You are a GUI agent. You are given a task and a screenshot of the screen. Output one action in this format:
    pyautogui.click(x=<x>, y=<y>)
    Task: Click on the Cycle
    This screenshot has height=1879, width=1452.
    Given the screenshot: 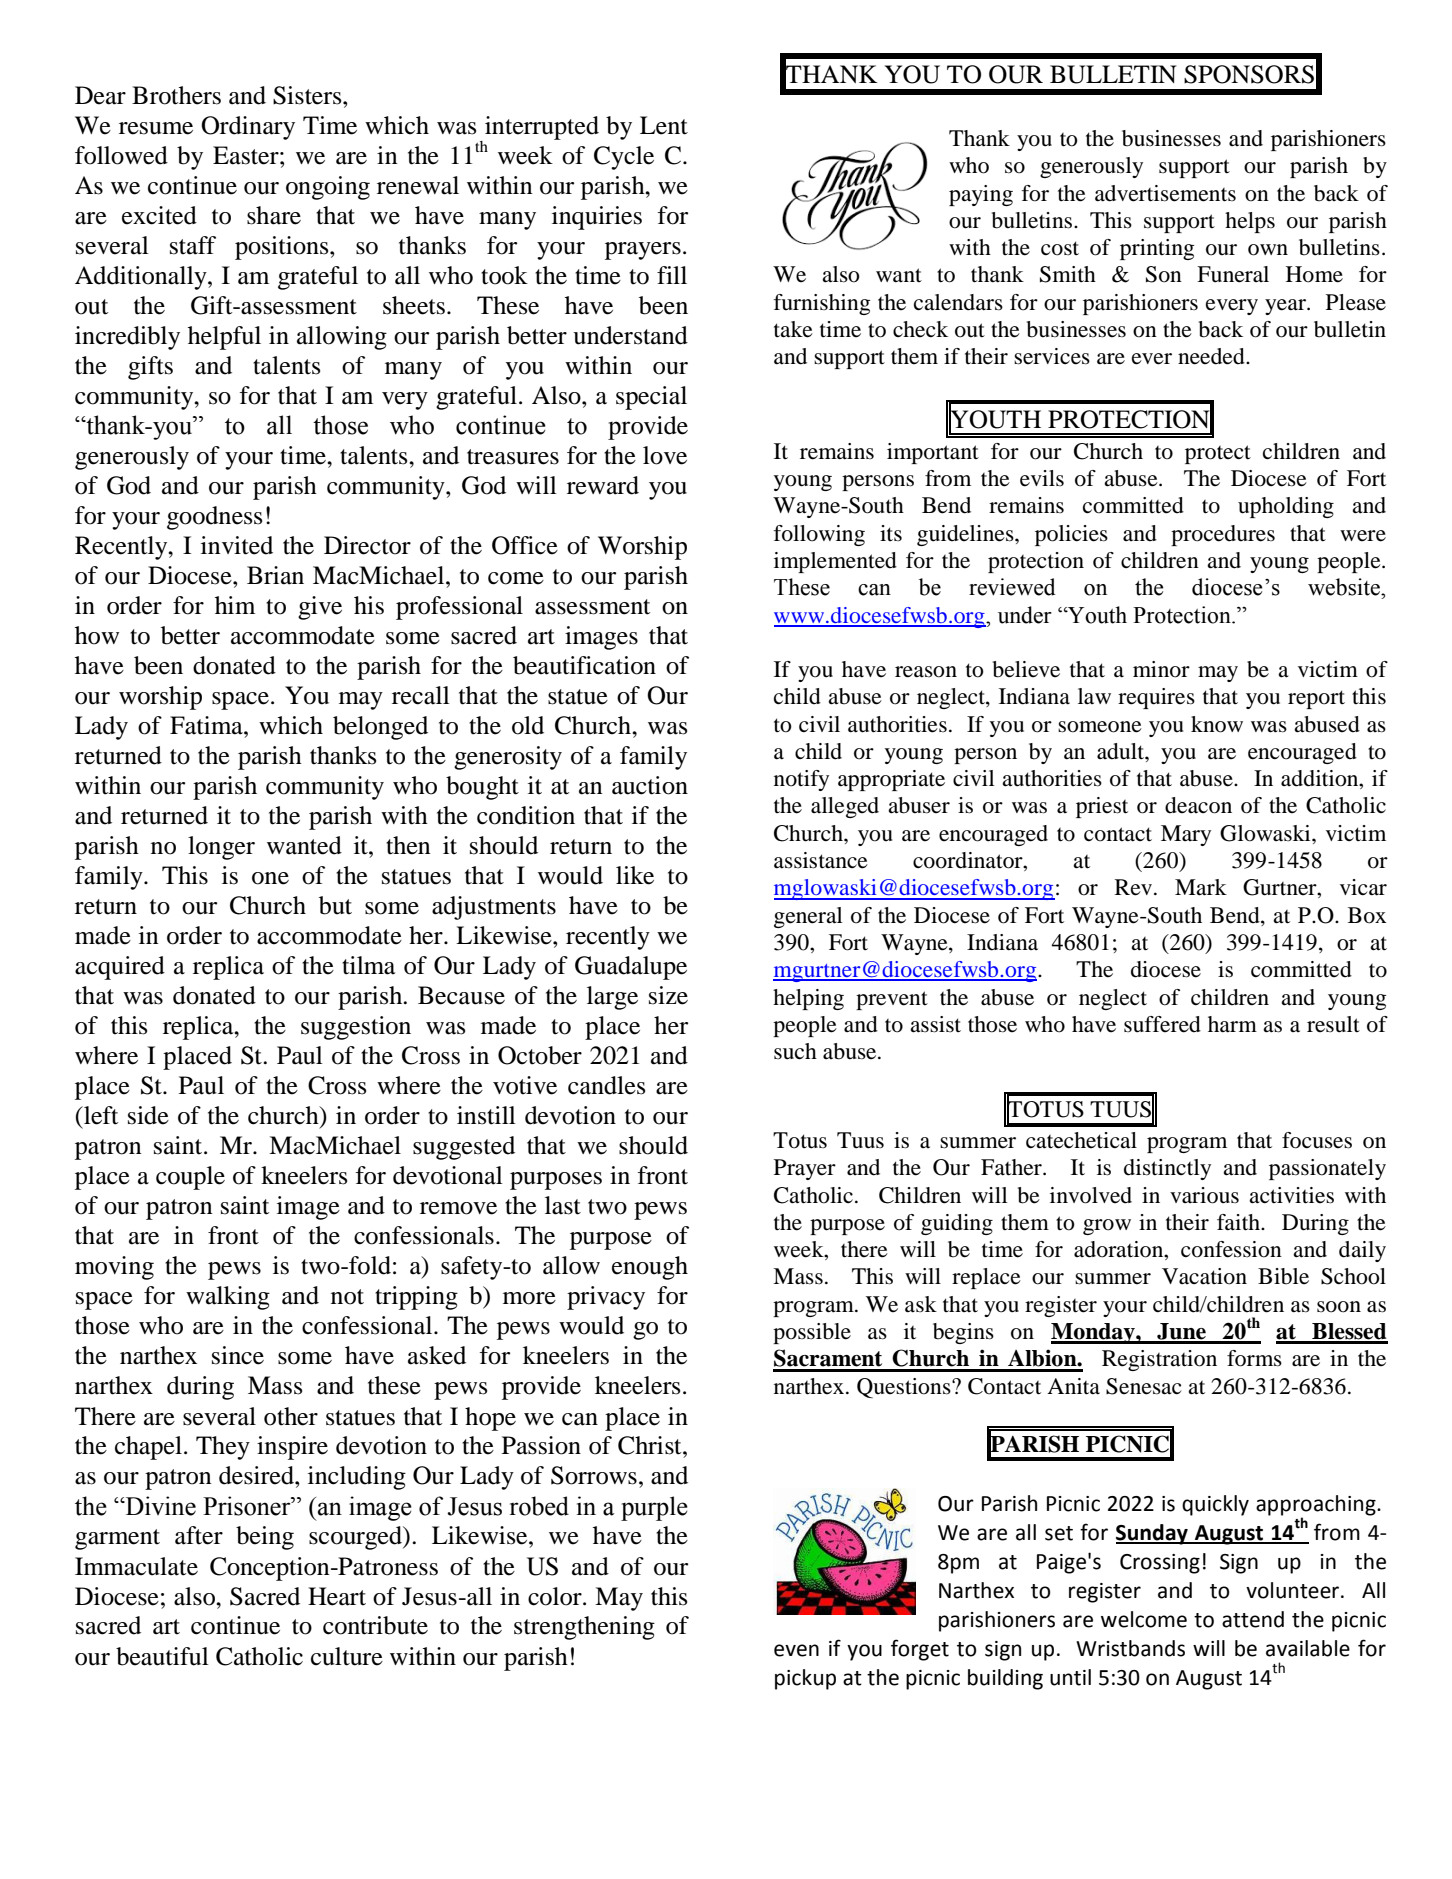 What is the action you would take?
    pyautogui.click(x=624, y=158)
